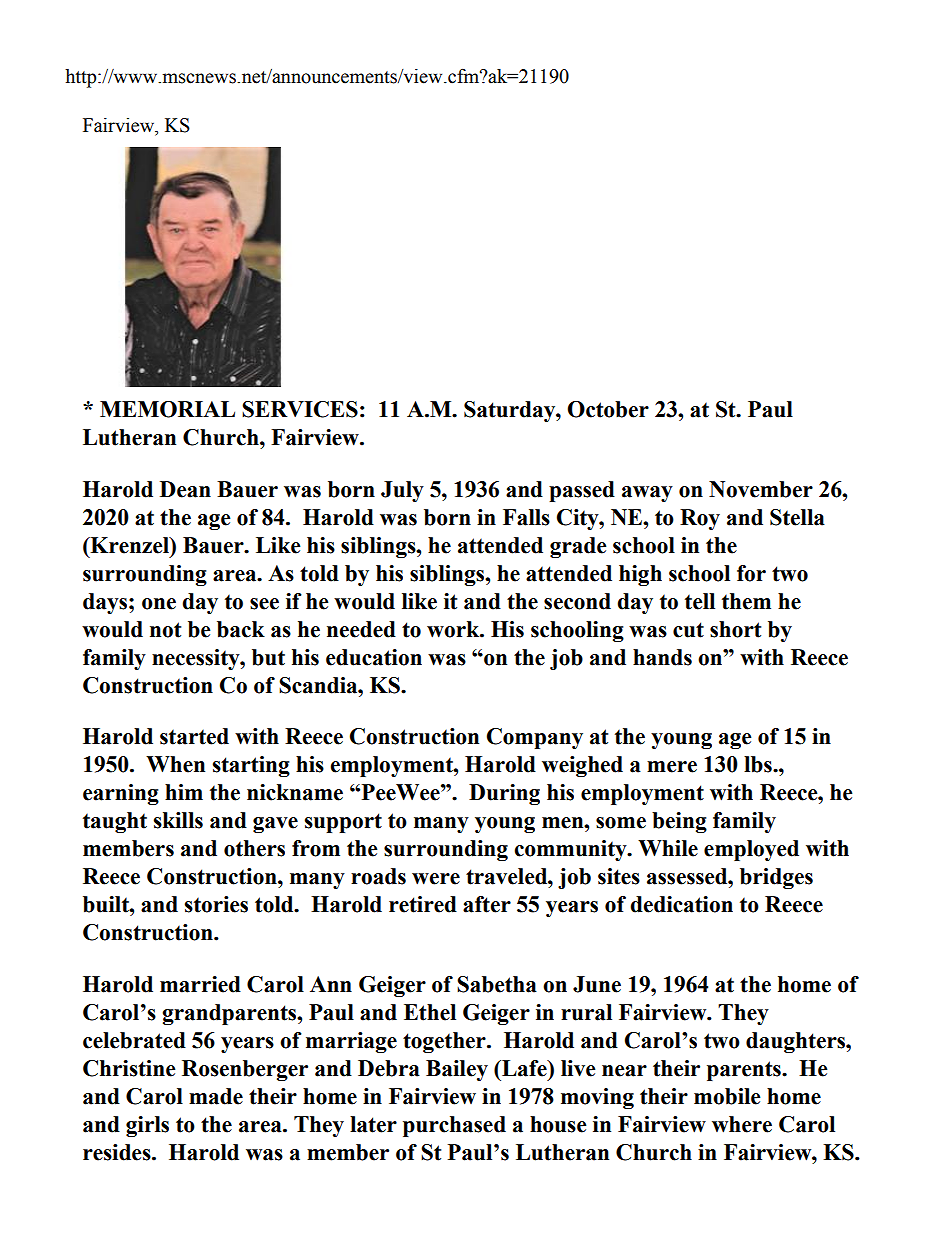 Image resolution: width=952 pixels, height=1233 pixels. Describe the element at coordinates (374, 657) in the page. I see `education` at that location.
